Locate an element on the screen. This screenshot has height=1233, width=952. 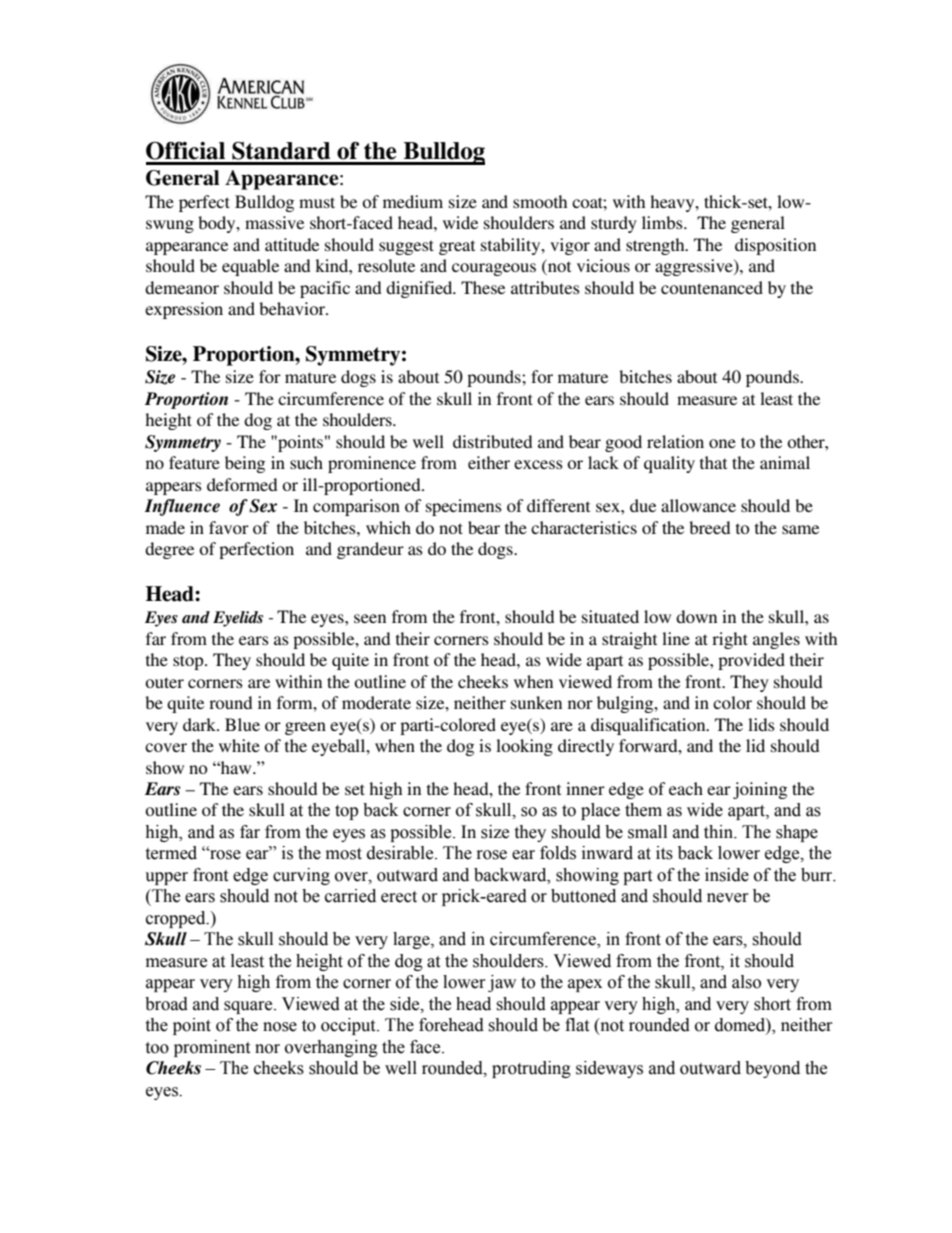
great is located at coordinates (457, 247).
